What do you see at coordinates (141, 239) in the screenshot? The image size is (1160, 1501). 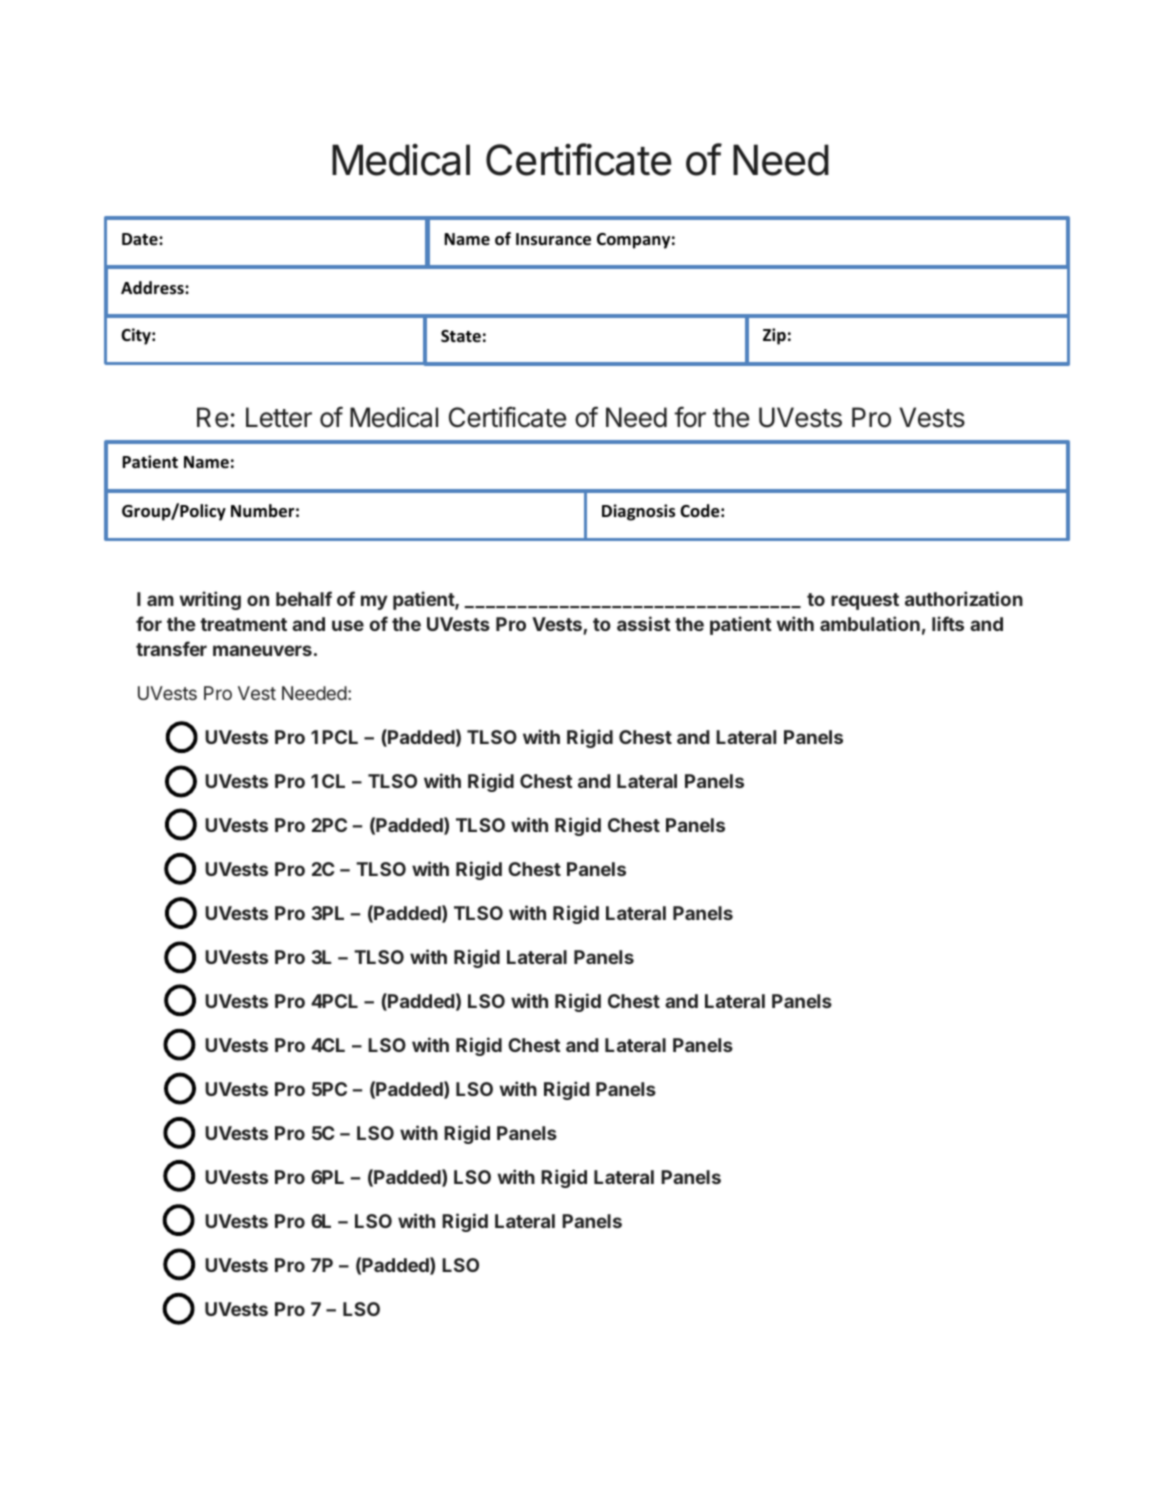 I see `Date` at bounding box center [141, 239].
